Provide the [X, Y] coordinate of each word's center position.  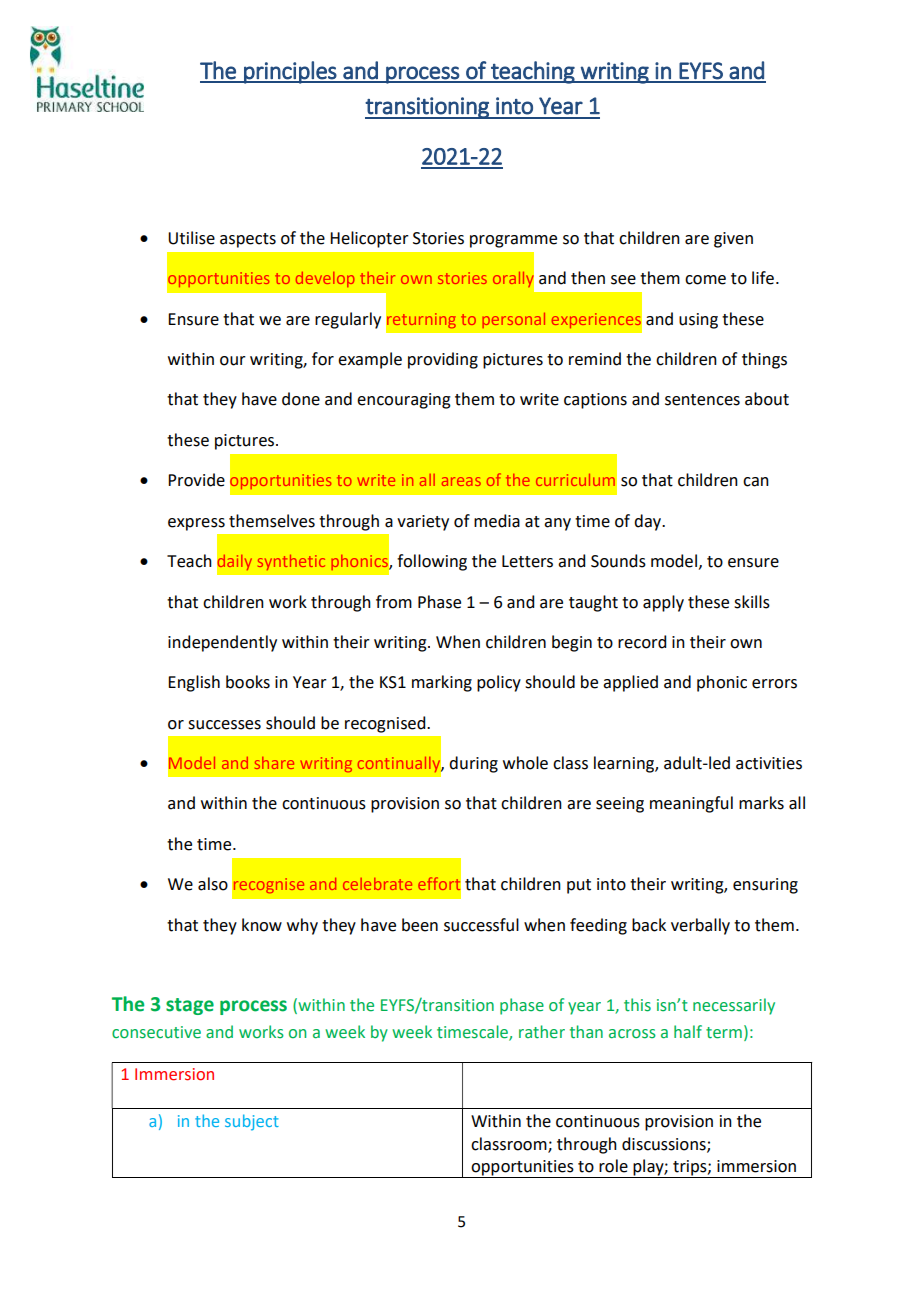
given [733, 240]
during [473, 764]
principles [290, 72]
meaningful [691, 804]
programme [513, 241]
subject [252, 1122]
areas [461, 481]
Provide [196, 480]
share [274, 763]
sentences [702, 400]
